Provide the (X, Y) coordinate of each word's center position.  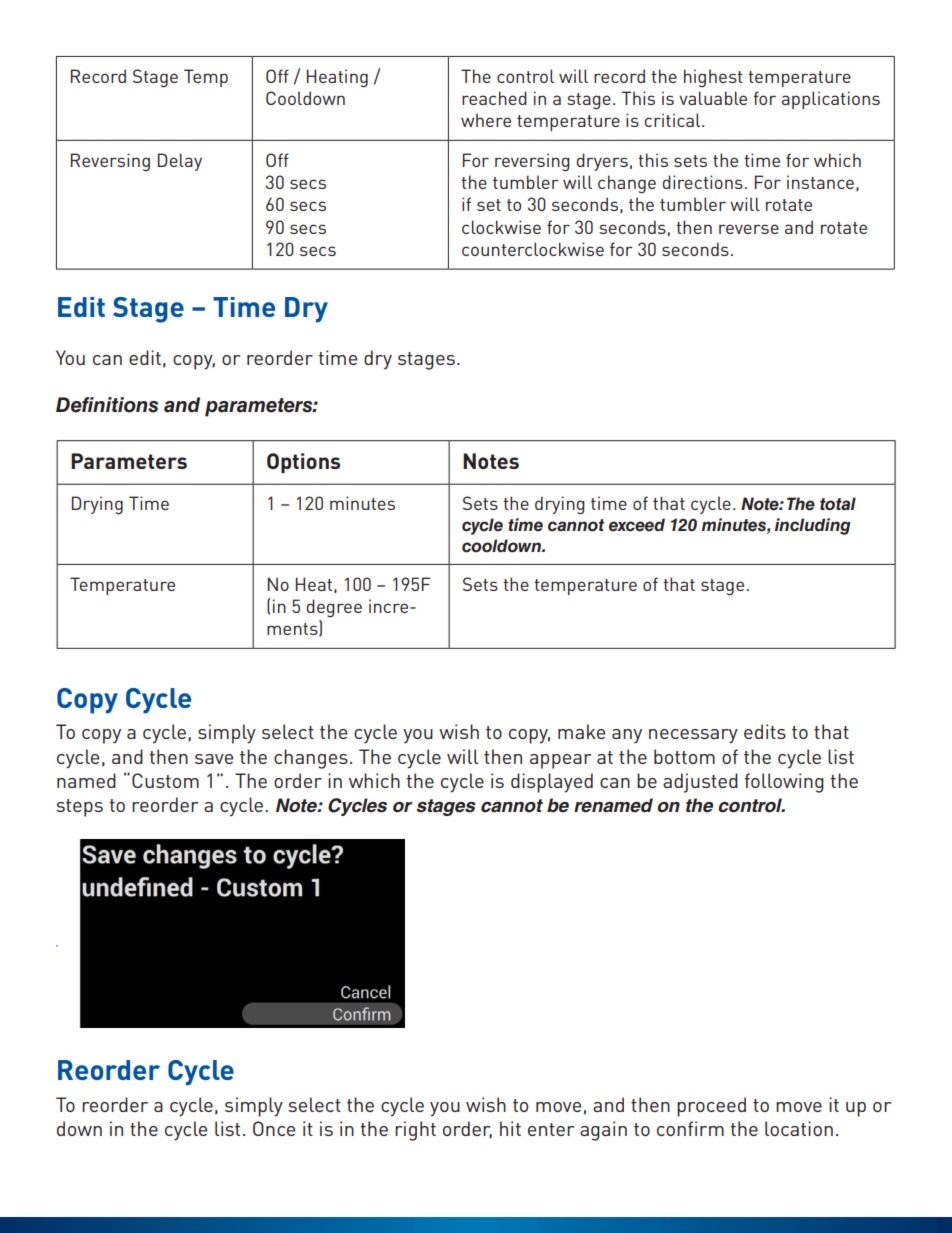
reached (494, 98)
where (486, 120)
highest (713, 78)
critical (673, 120)
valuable (713, 98)
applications (831, 100)
